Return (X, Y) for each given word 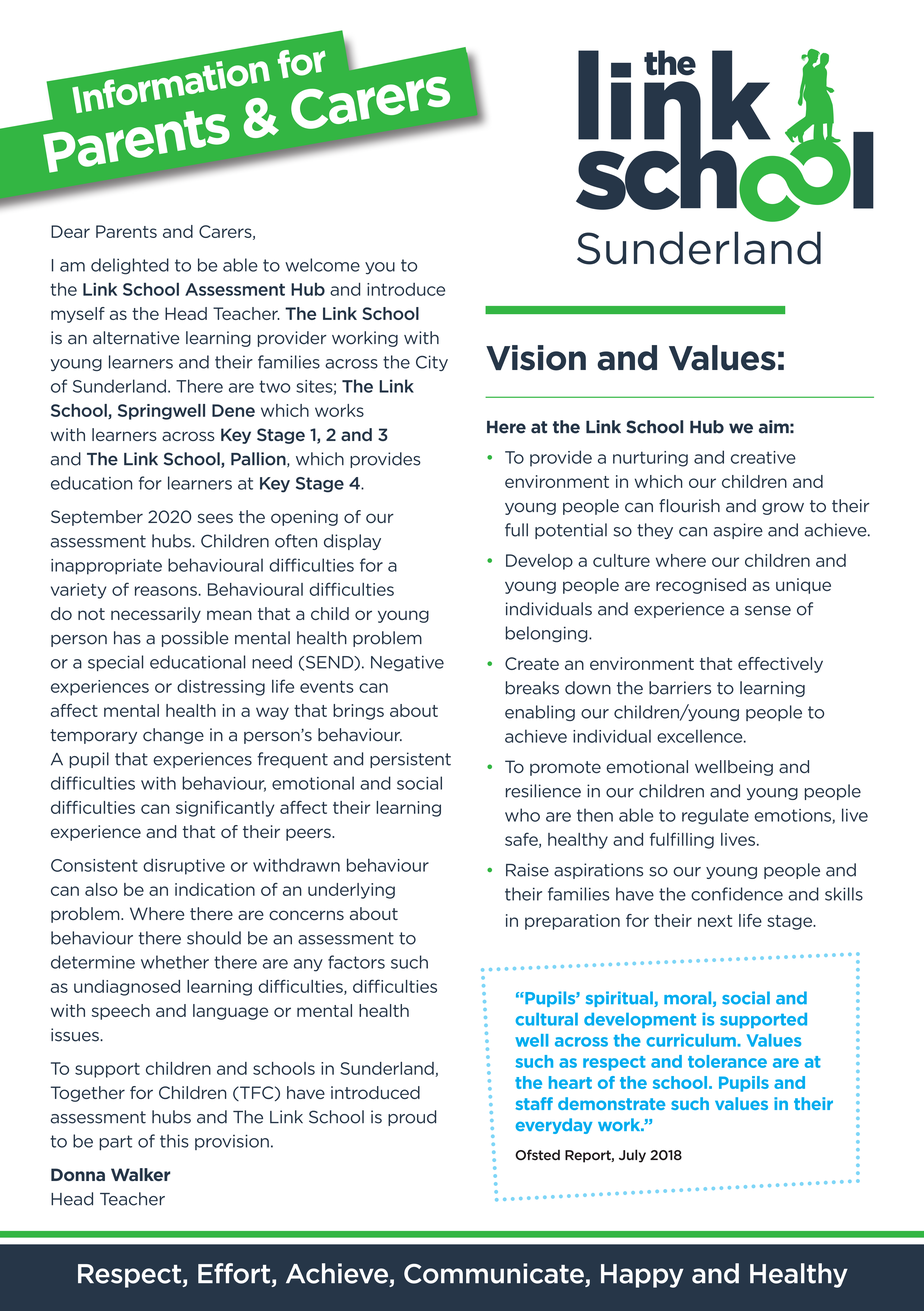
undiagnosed (127, 988)
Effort (234, 1273)
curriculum (692, 1040)
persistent (410, 760)
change (173, 736)
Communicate (495, 1274)
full (516, 530)
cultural (547, 1019)
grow (783, 508)
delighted (130, 266)
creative (763, 457)
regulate (715, 816)
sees (215, 518)
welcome (322, 265)
